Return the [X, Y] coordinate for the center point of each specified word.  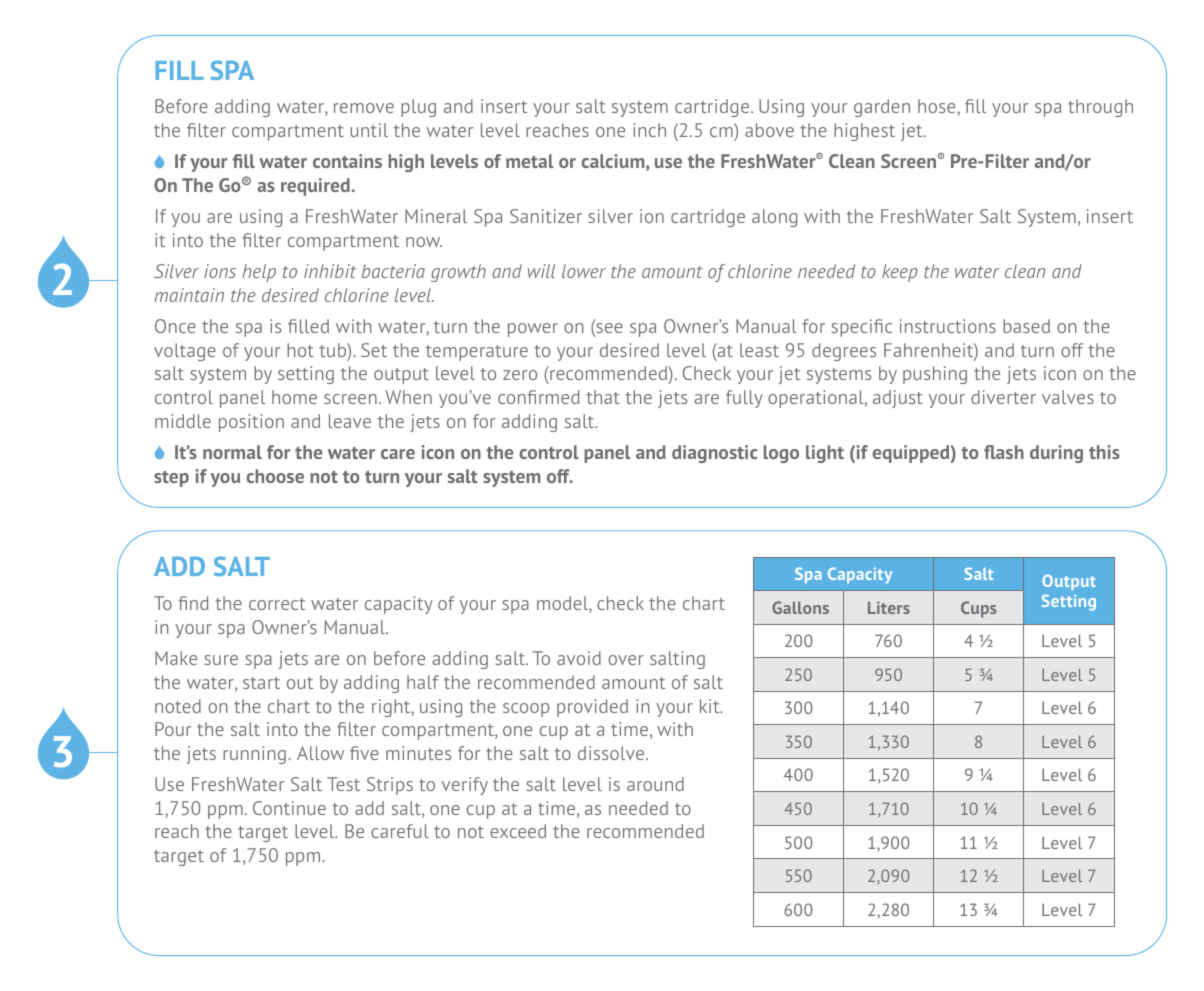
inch [649, 130]
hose [938, 107]
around [655, 784]
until [369, 130]
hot [300, 350]
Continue [289, 808]
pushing [935, 375]
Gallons [800, 607]
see [608, 328]
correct [277, 604]
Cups [979, 609]
